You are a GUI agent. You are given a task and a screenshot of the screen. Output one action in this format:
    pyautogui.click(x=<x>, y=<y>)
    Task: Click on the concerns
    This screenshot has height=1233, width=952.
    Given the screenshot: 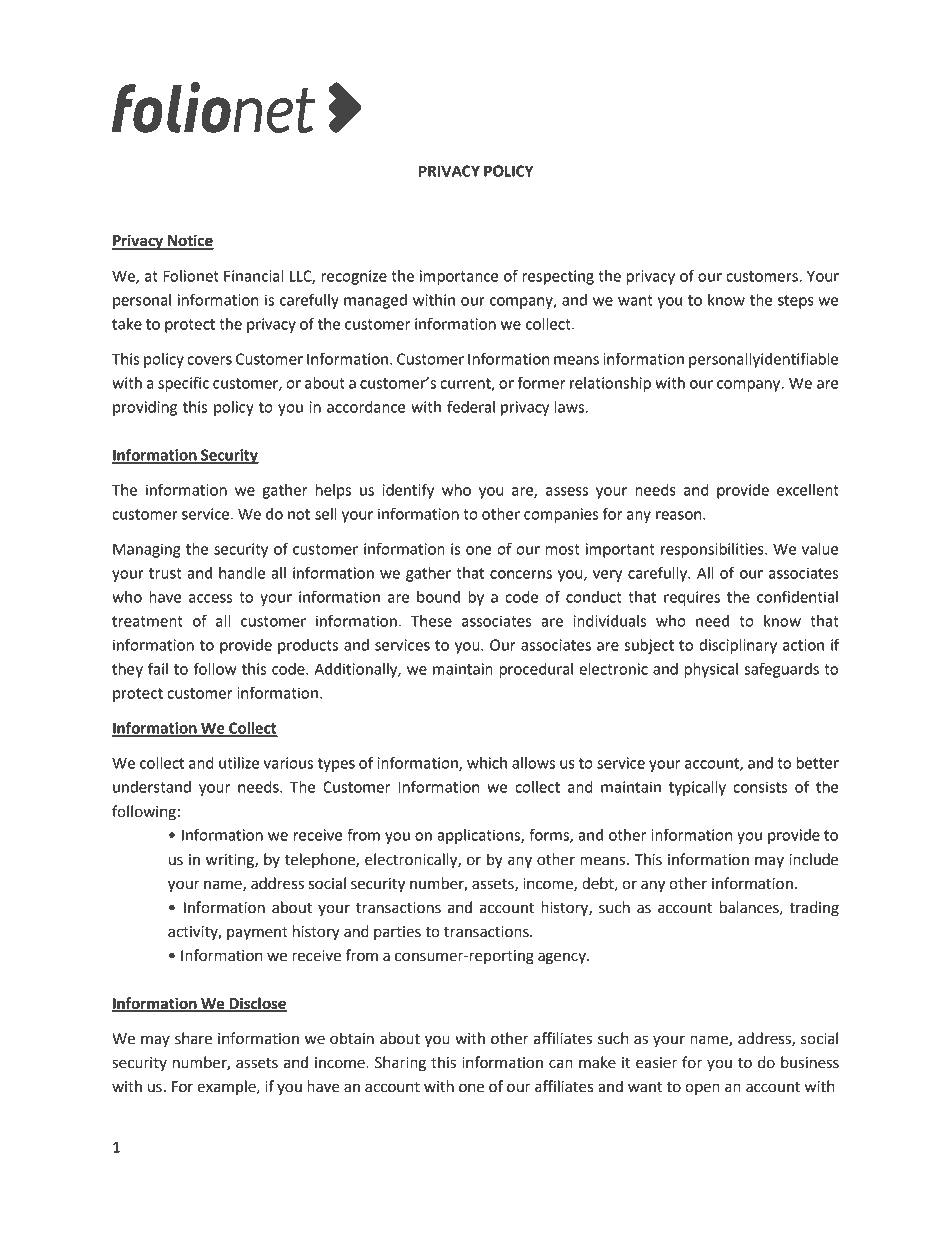 What is the action you would take?
    pyautogui.click(x=521, y=574)
